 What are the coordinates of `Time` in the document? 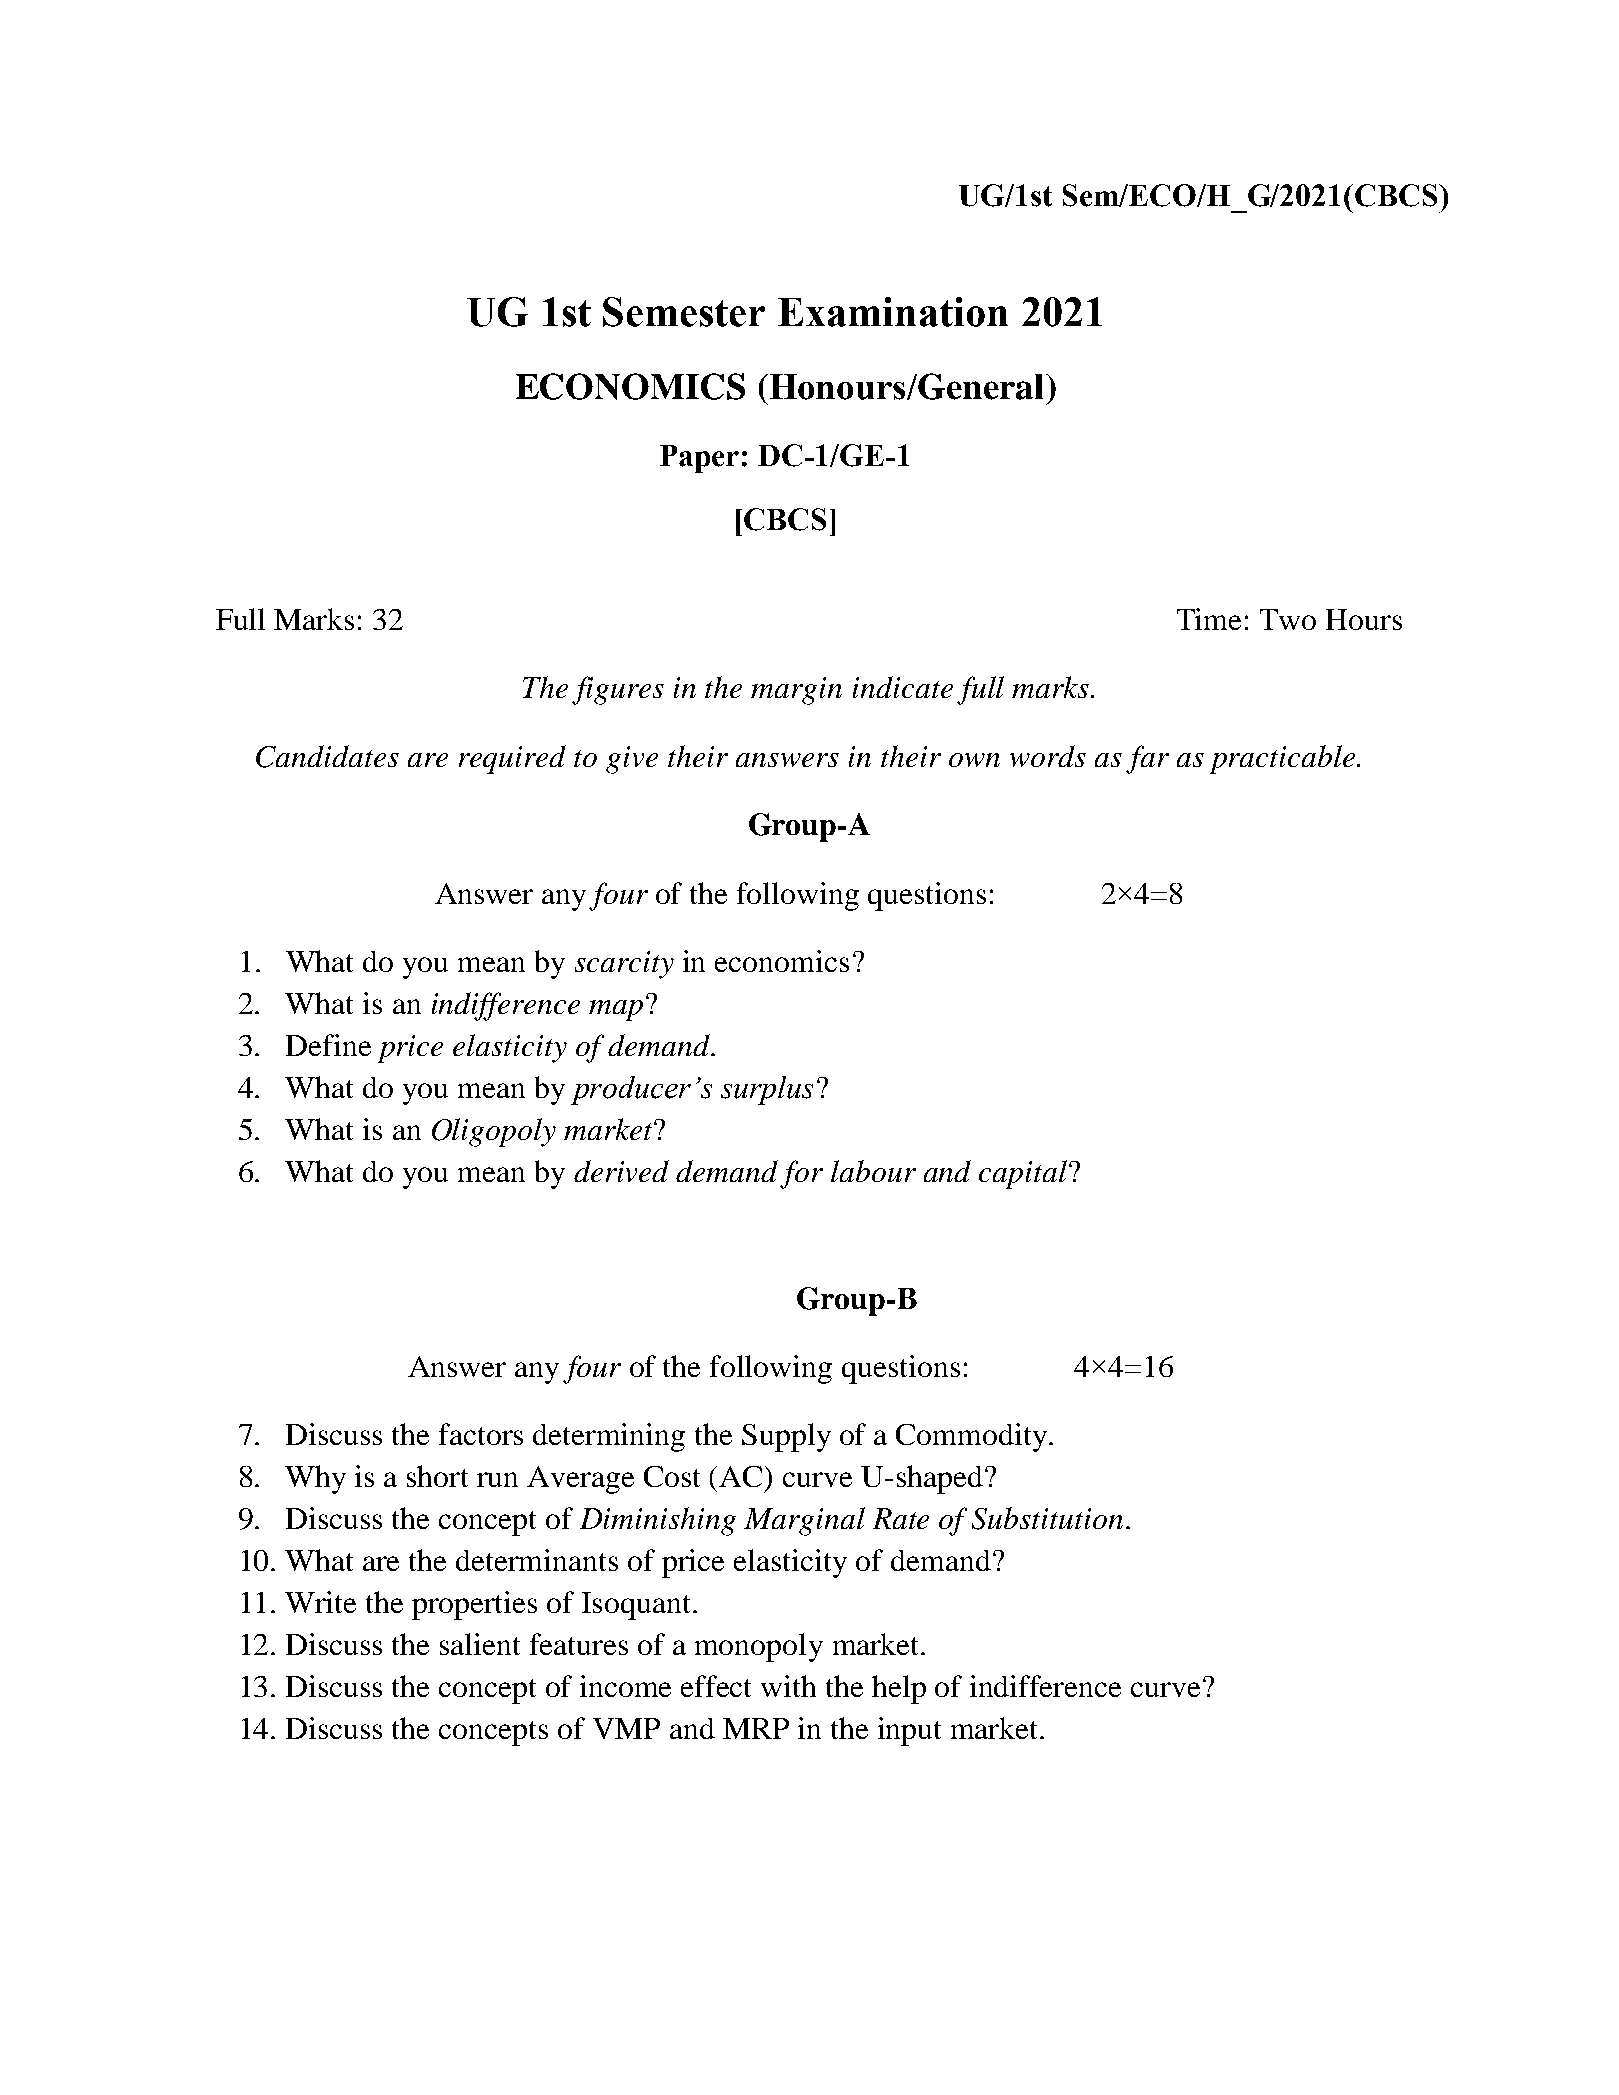 It's located at (1209, 619).
